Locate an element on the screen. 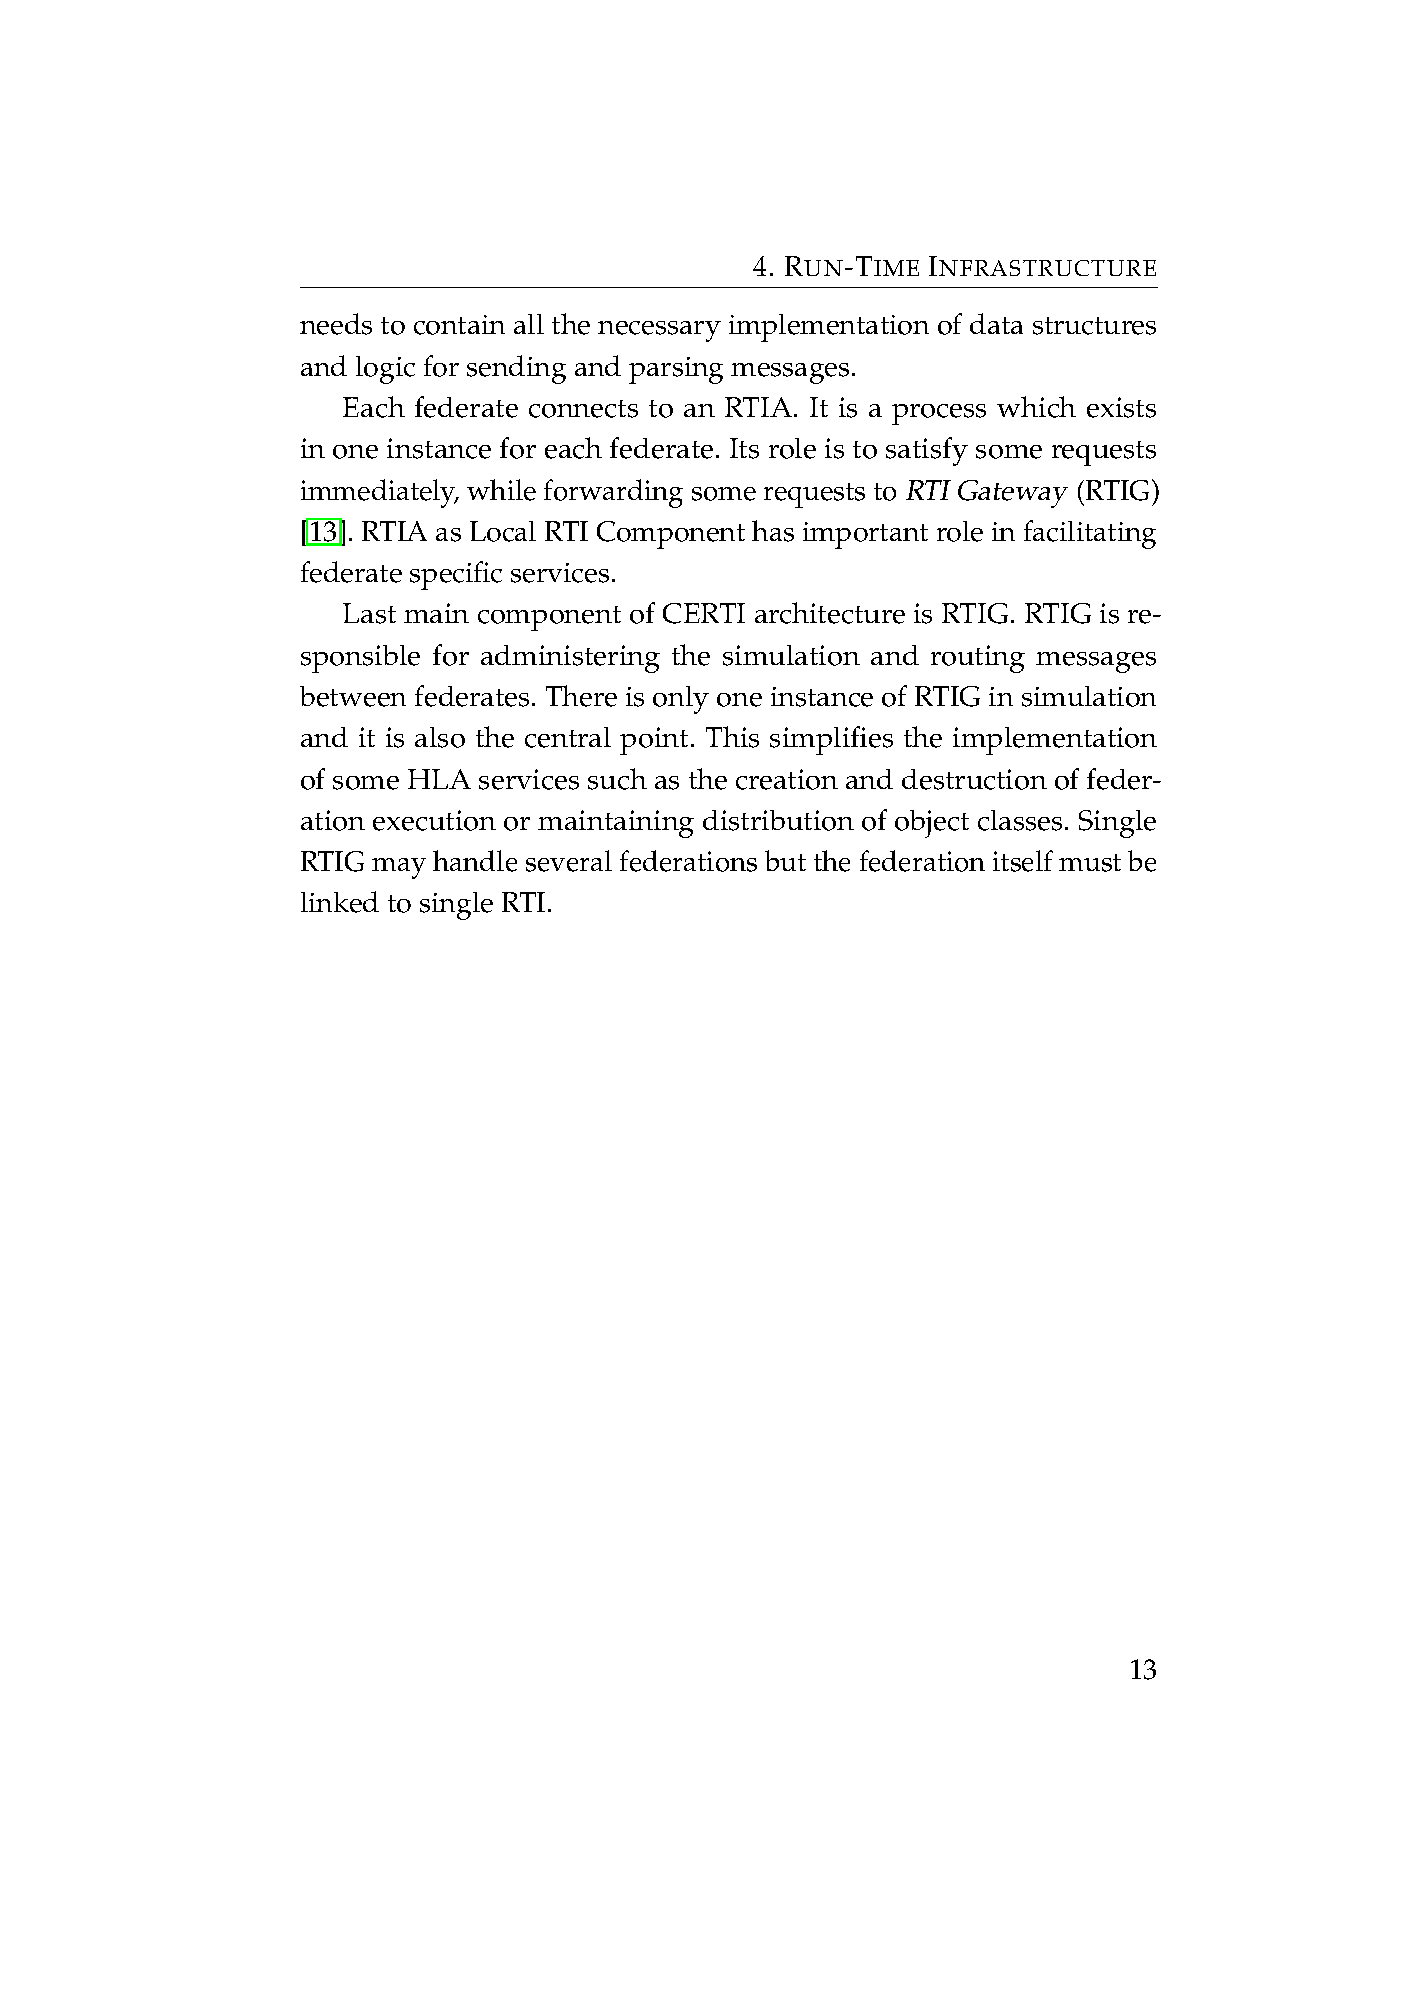  may is located at coordinates (399, 868).
